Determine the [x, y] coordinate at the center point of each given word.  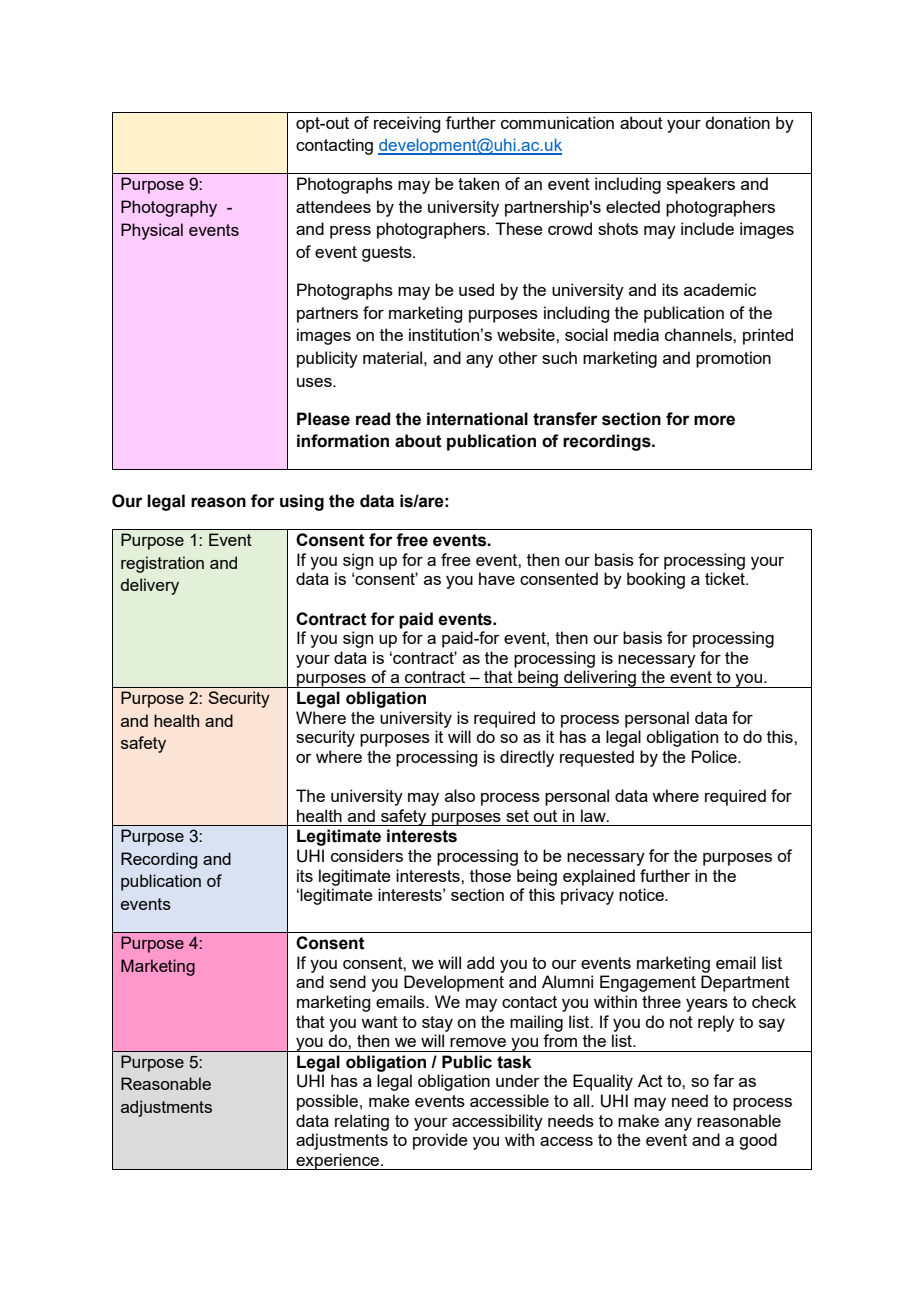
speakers [701, 185]
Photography [169, 208]
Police [715, 756]
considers [367, 855]
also [460, 795]
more [714, 420]
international [477, 419]
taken [478, 183]
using [302, 502]
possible [327, 1102]
